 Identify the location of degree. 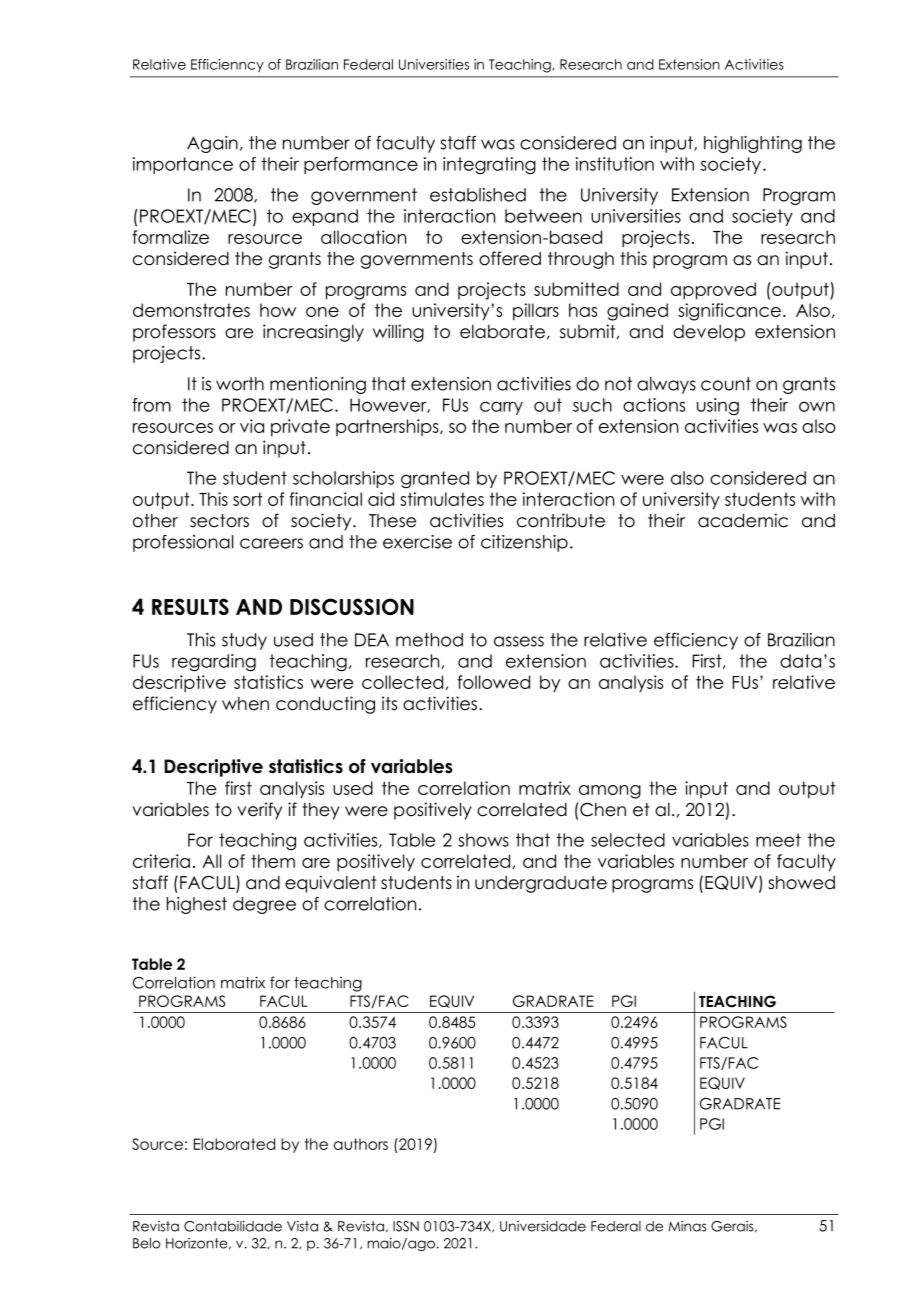
(264, 905).
